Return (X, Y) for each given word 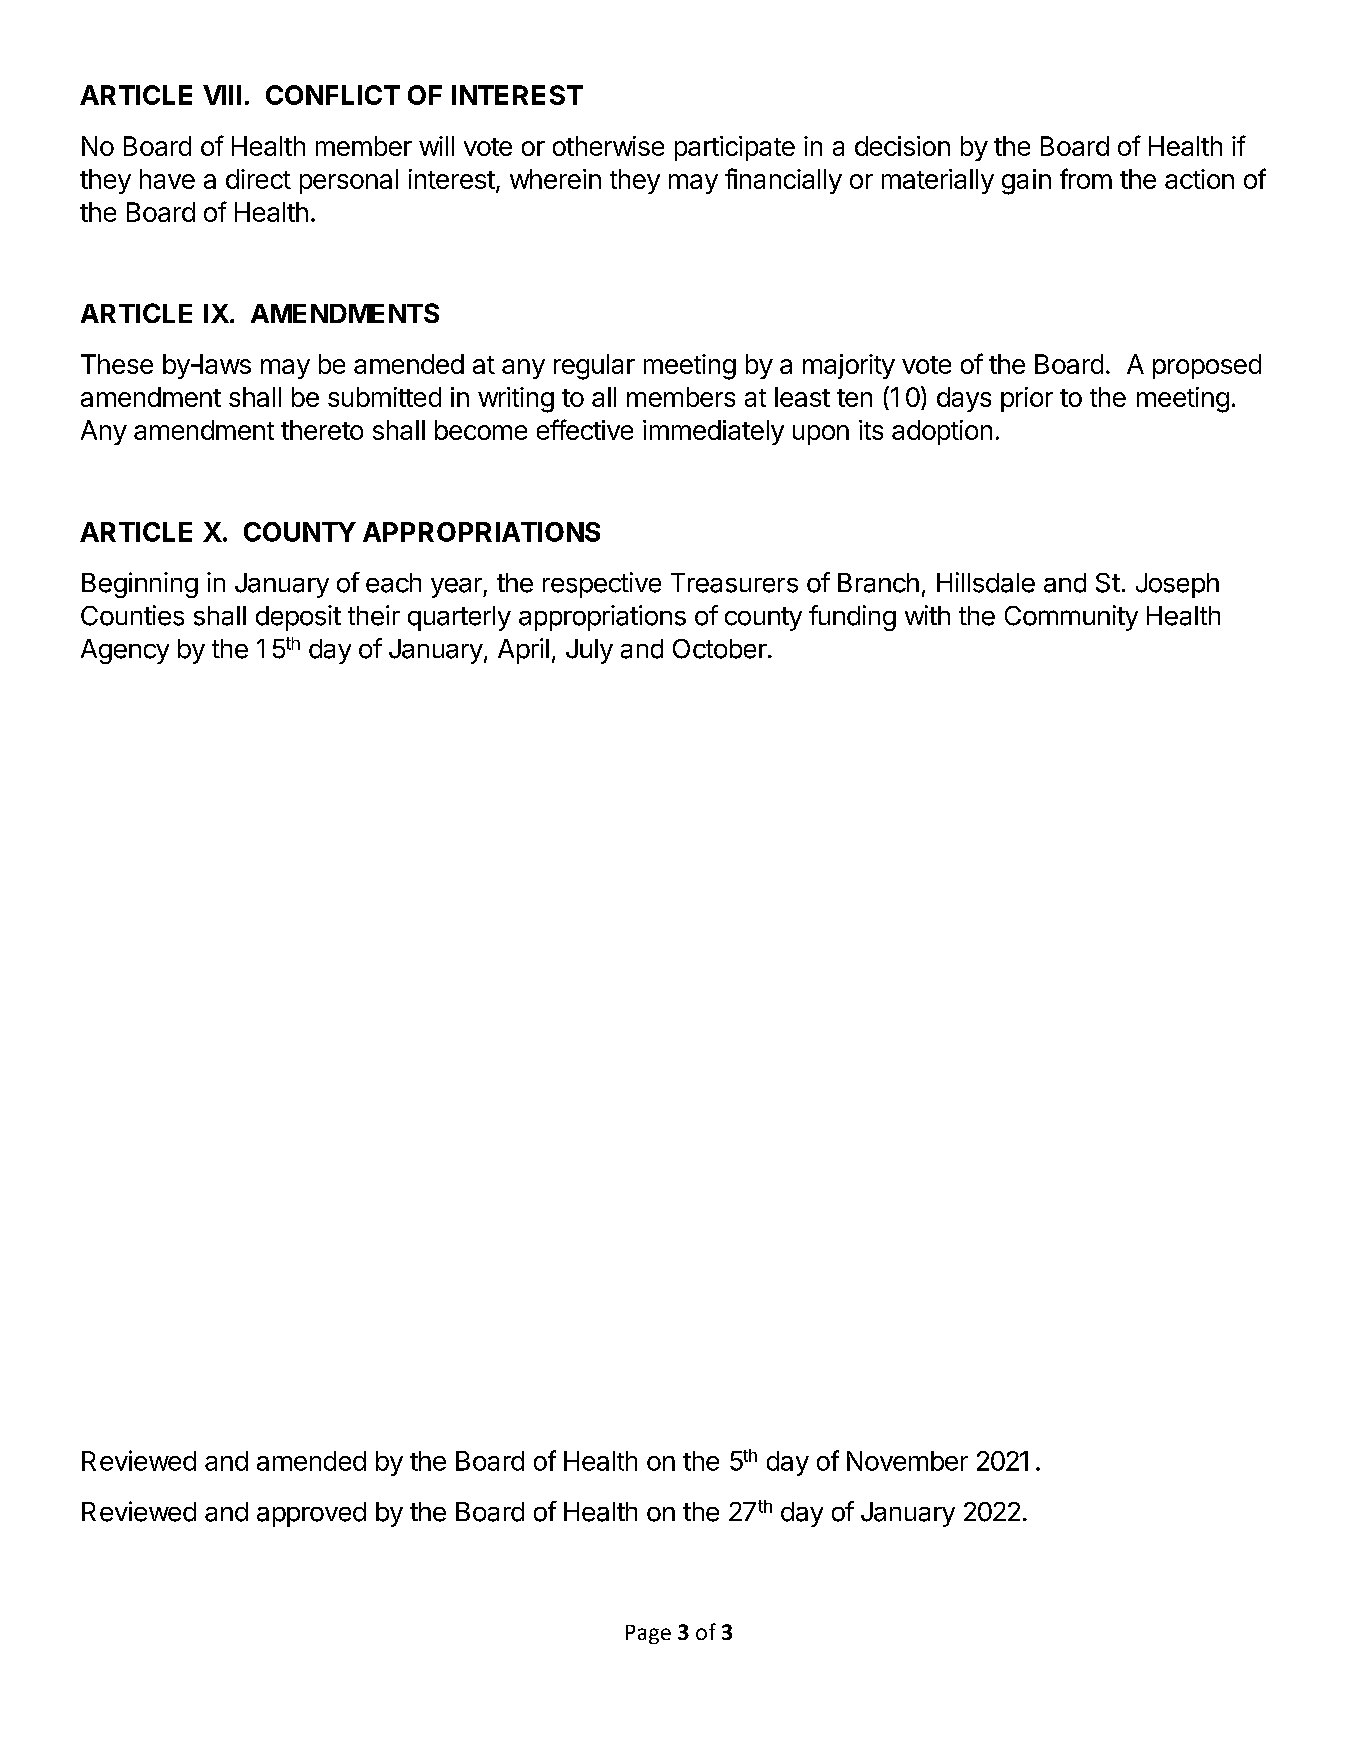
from (1086, 178)
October (720, 649)
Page (648, 1634)
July (589, 651)
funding (852, 618)
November (907, 1461)
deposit (298, 618)
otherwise (608, 146)
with (927, 615)
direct (258, 179)
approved (311, 1514)
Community (1071, 618)
